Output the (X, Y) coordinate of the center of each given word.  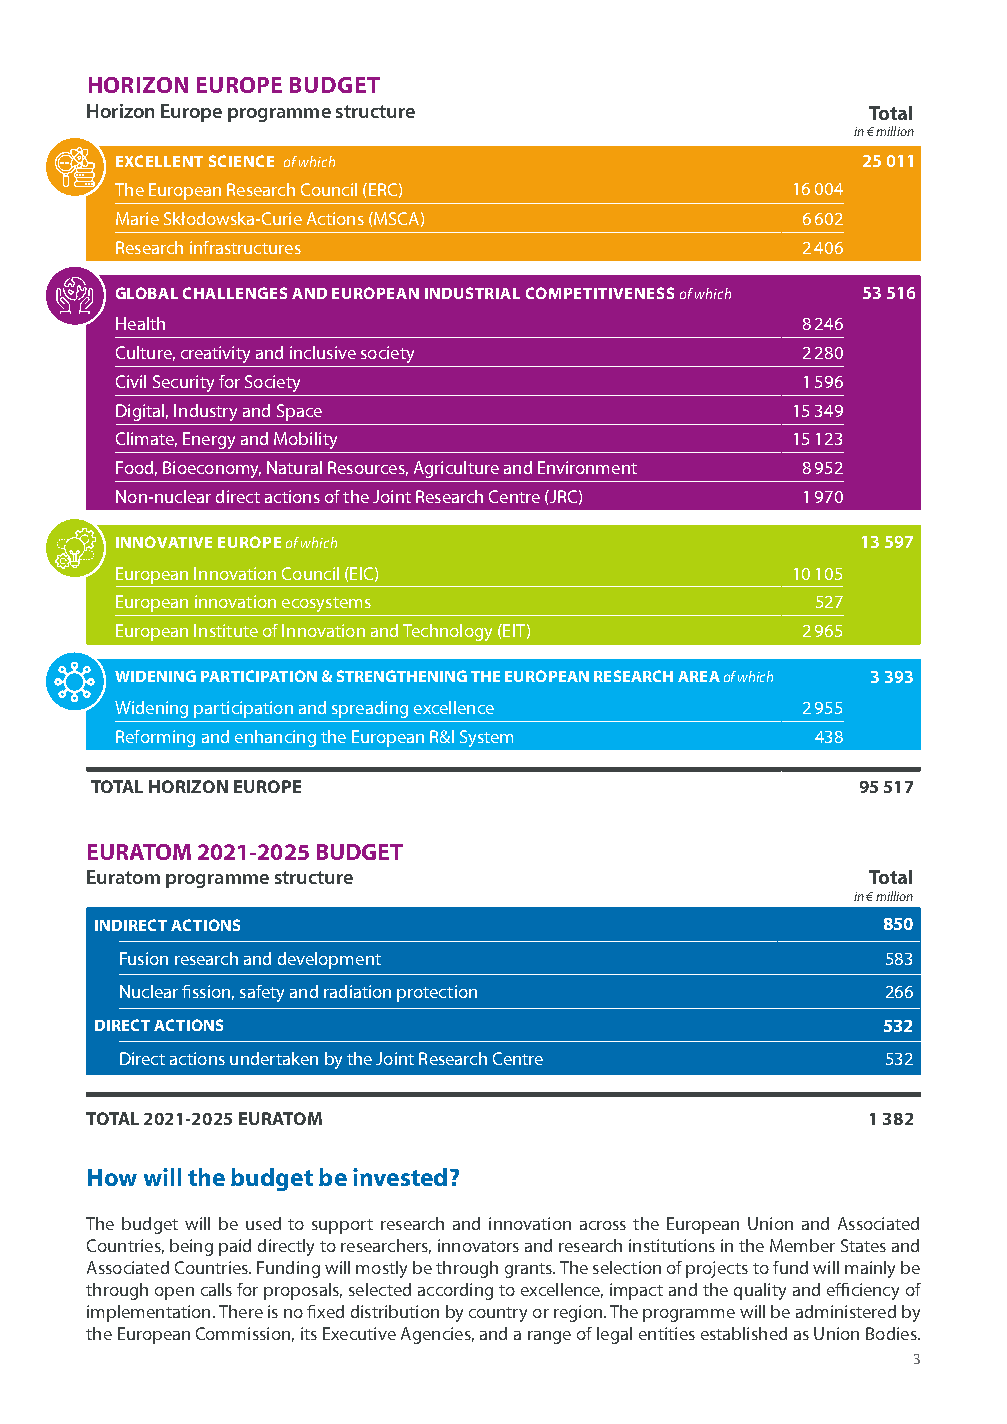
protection (437, 993)
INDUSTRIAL (472, 293)
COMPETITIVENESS (600, 293)
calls (216, 1289)
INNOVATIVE (164, 542)
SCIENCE (241, 161)
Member (802, 1245)
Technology (447, 632)
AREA (699, 676)
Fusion (144, 958)
